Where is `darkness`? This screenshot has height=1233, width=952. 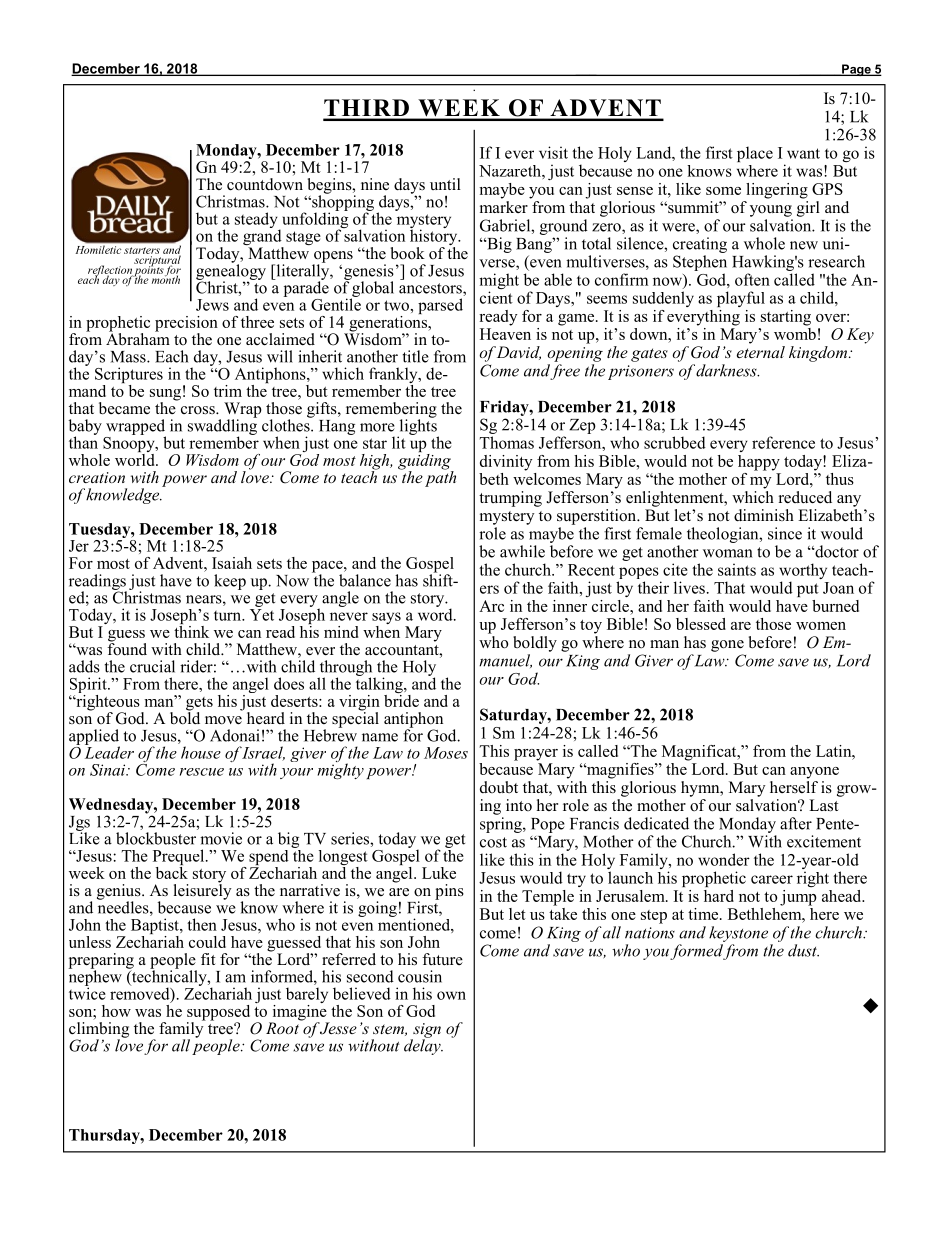
darkness is located at coordinates (727, 370).
